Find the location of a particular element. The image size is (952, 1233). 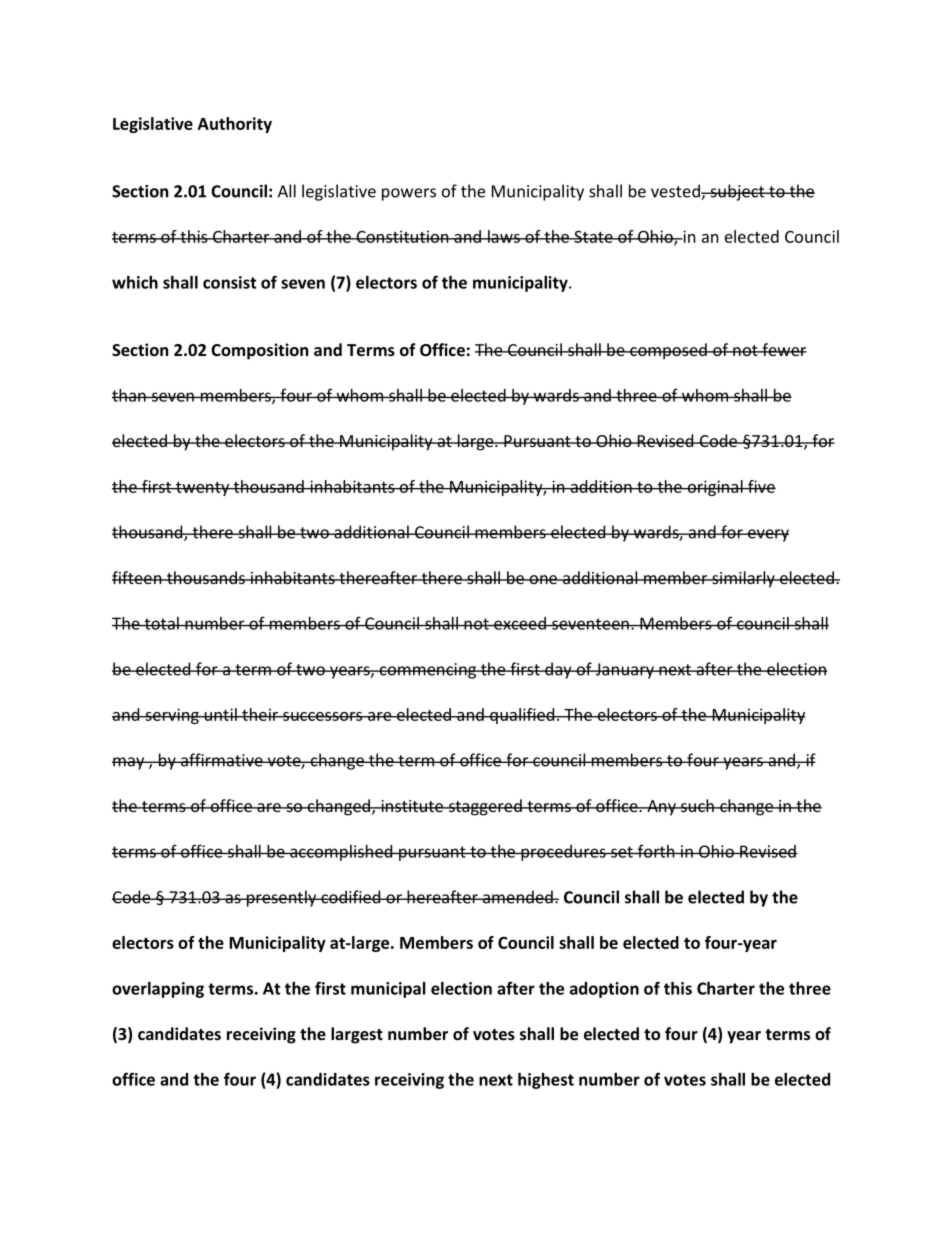

Authority is located at coordinates (235, 125).
